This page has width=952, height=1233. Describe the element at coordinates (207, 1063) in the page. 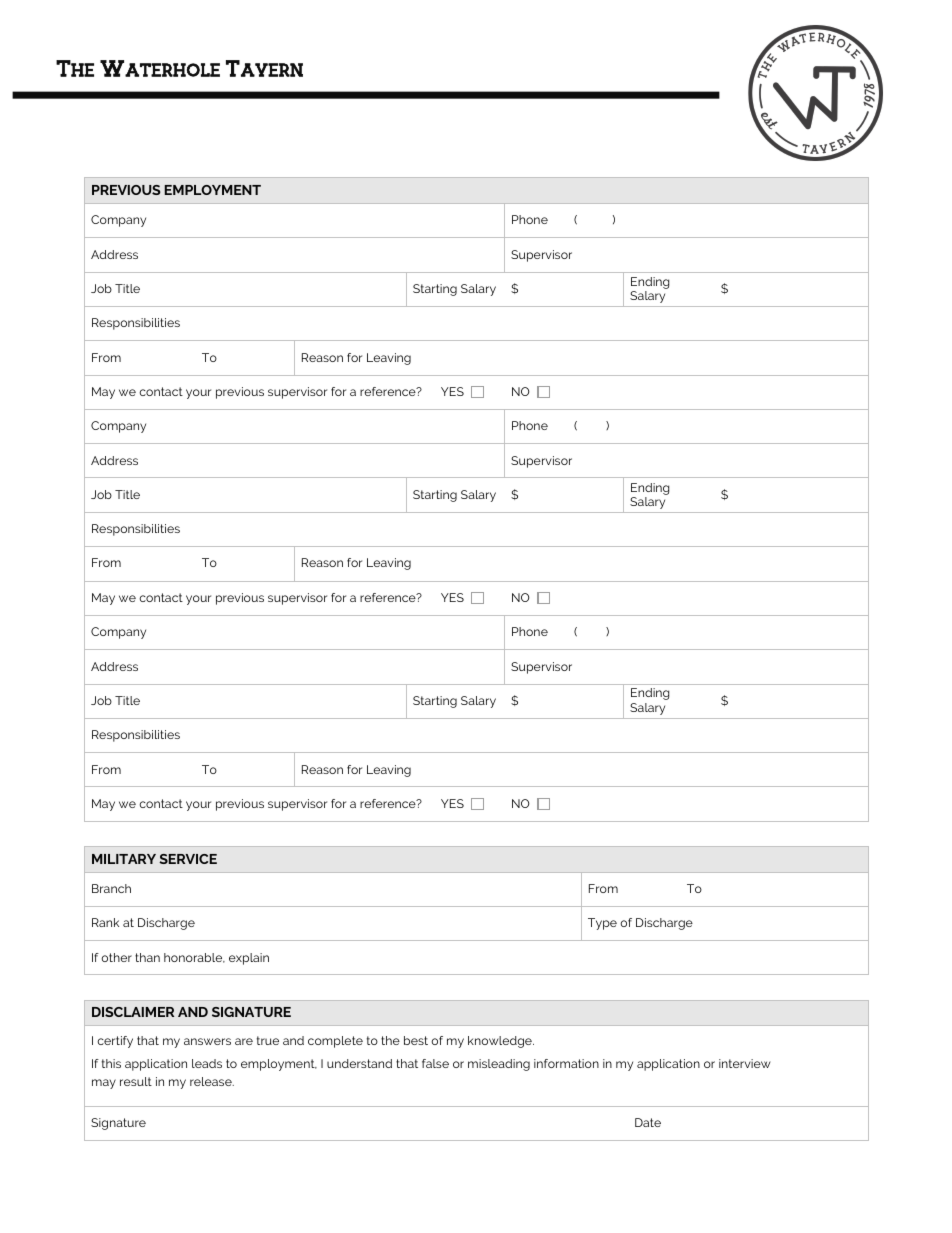

I see `leads` at that location.
